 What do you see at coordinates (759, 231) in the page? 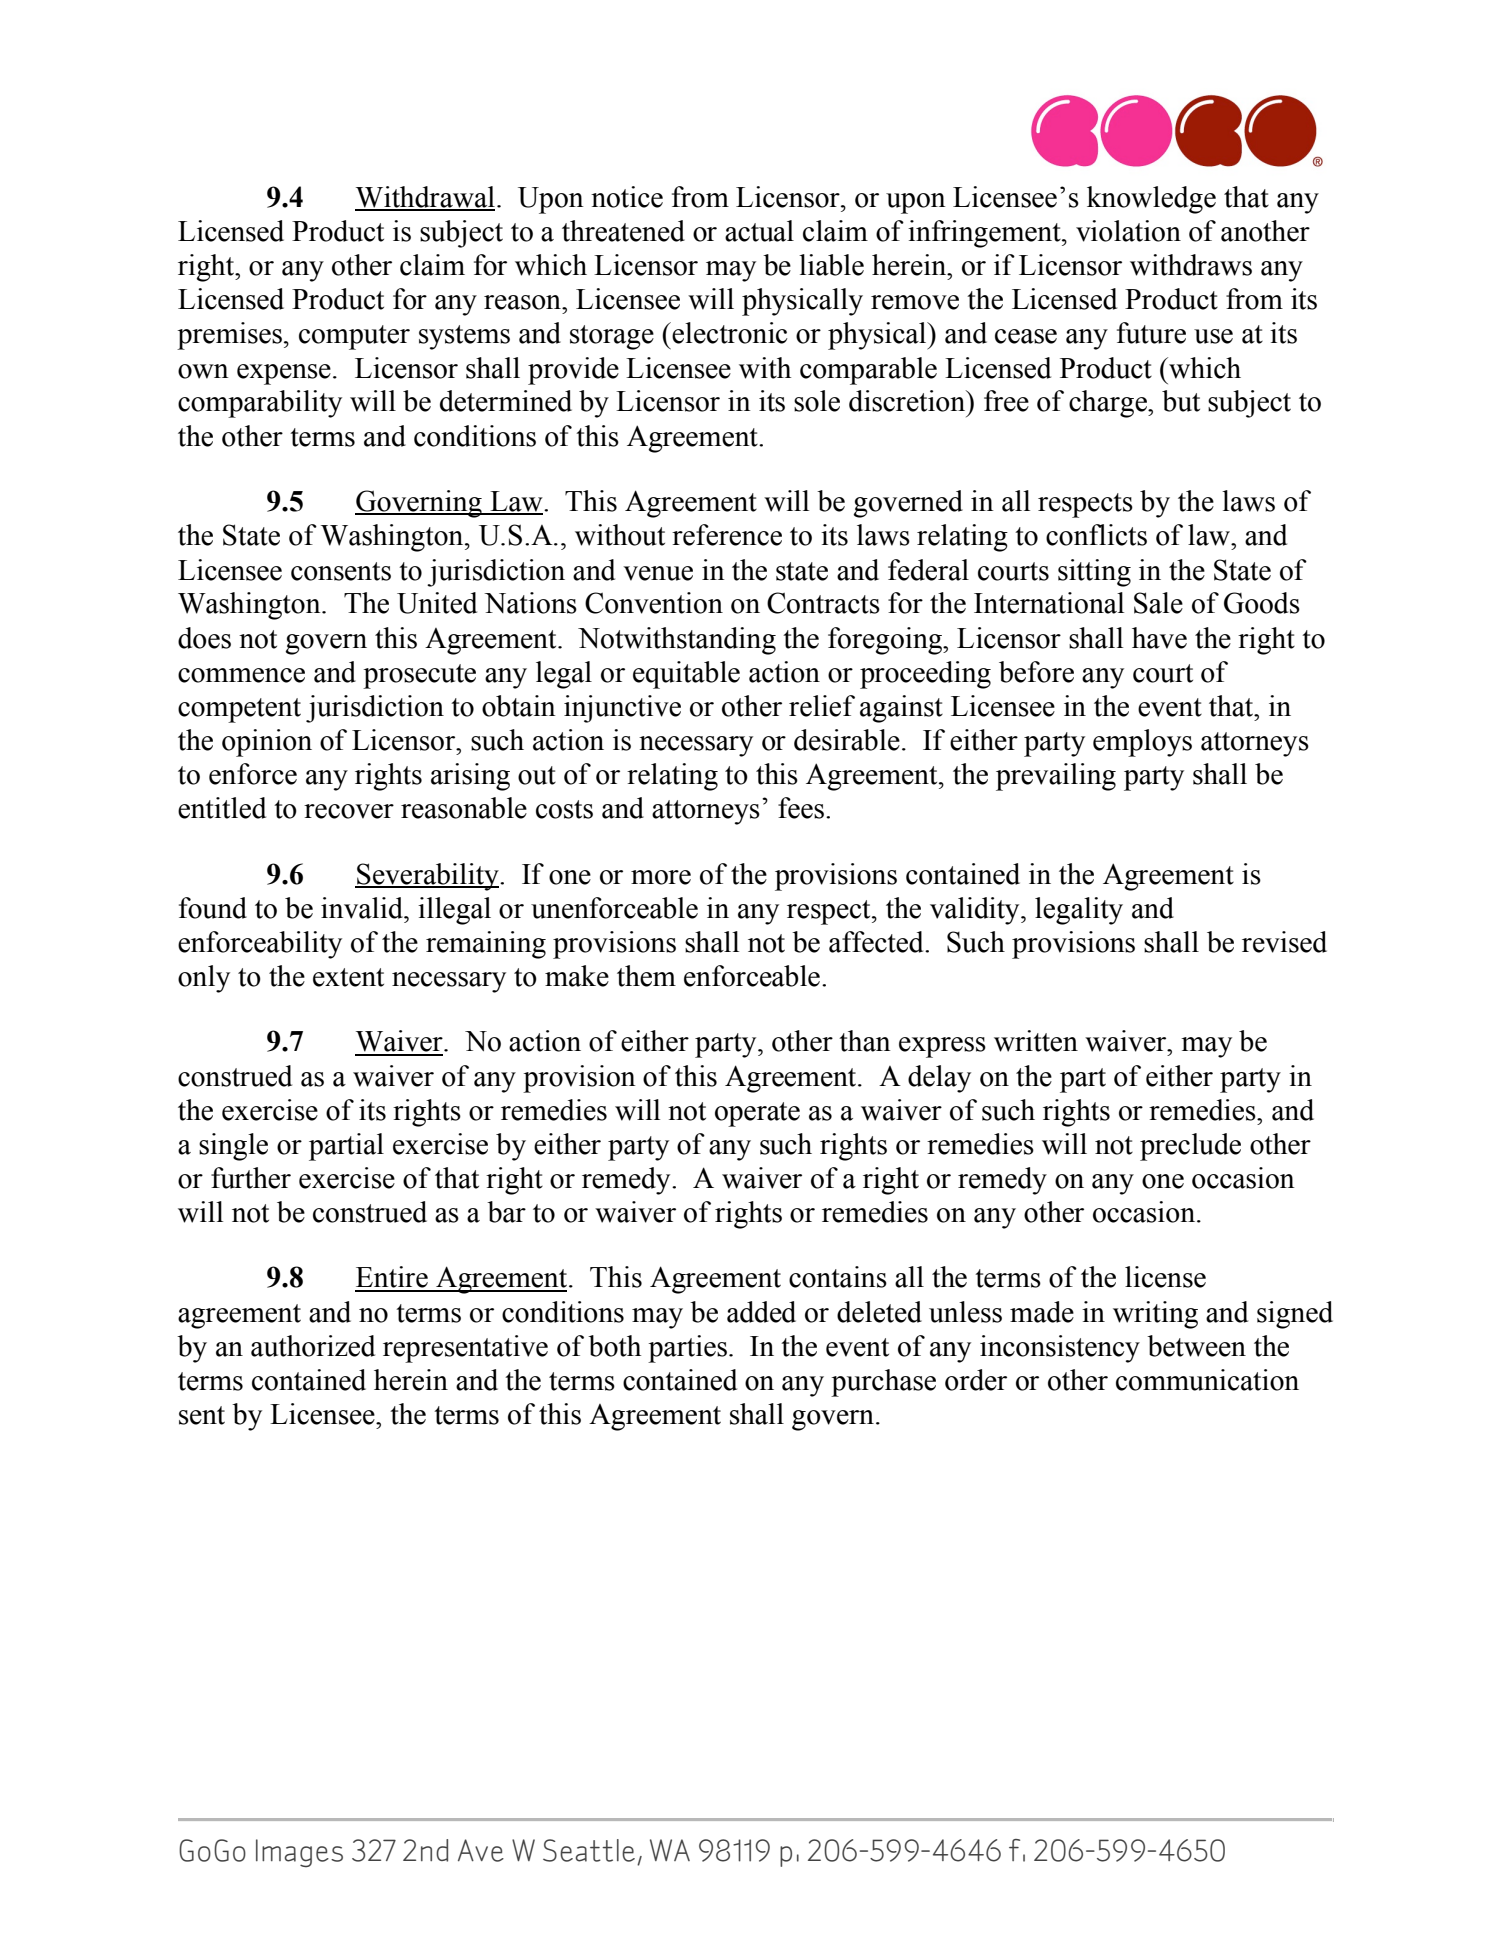
I see `actual` at bounding box center [759, 231].
